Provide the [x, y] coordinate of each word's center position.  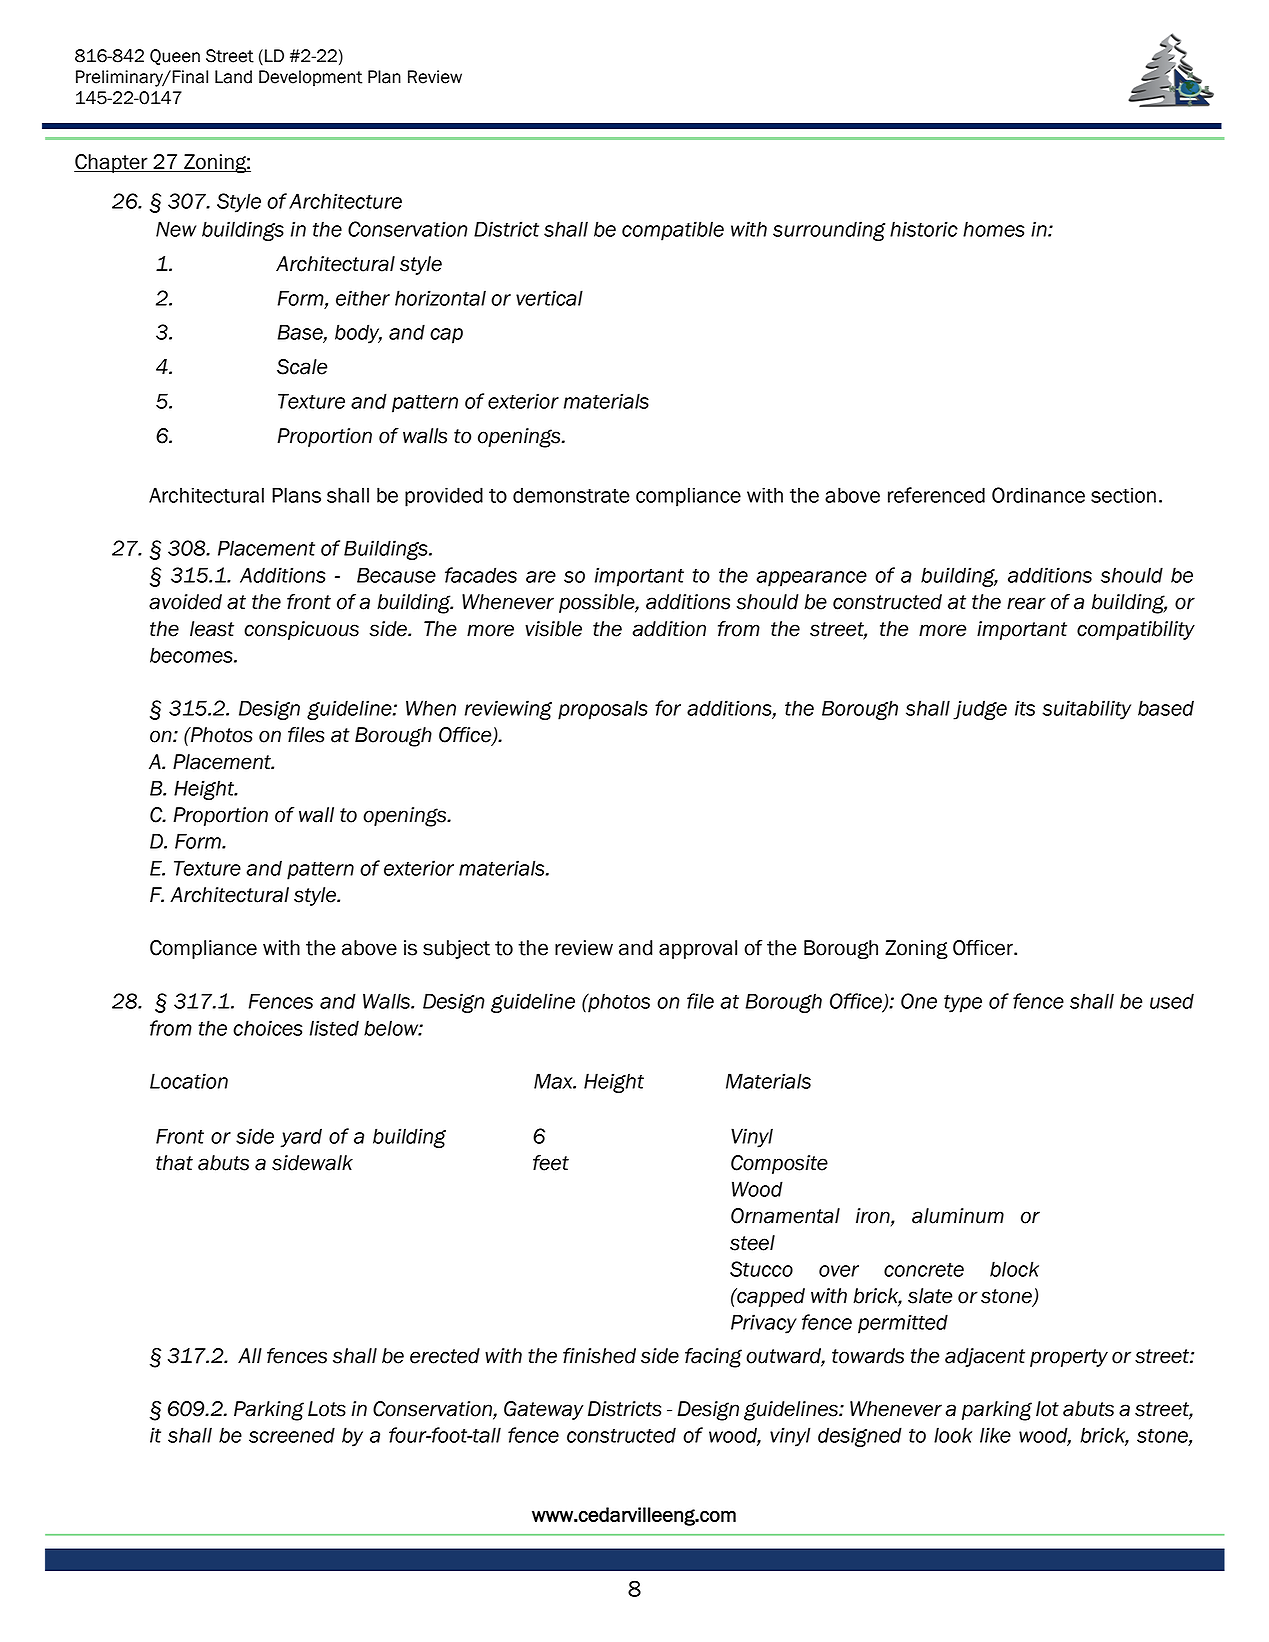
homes [993, 229]
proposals [602, 710]
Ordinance [1038, 495]
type [963, 1004]
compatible [673, 231]
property [1069, 1358]
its [1025, 708]
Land [233, 77]
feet [551, 1163]
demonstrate [571, 495]
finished [599, 1356]
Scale [302, 367]
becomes [192, 655]
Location [189, 1081]
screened [292, 1435]
